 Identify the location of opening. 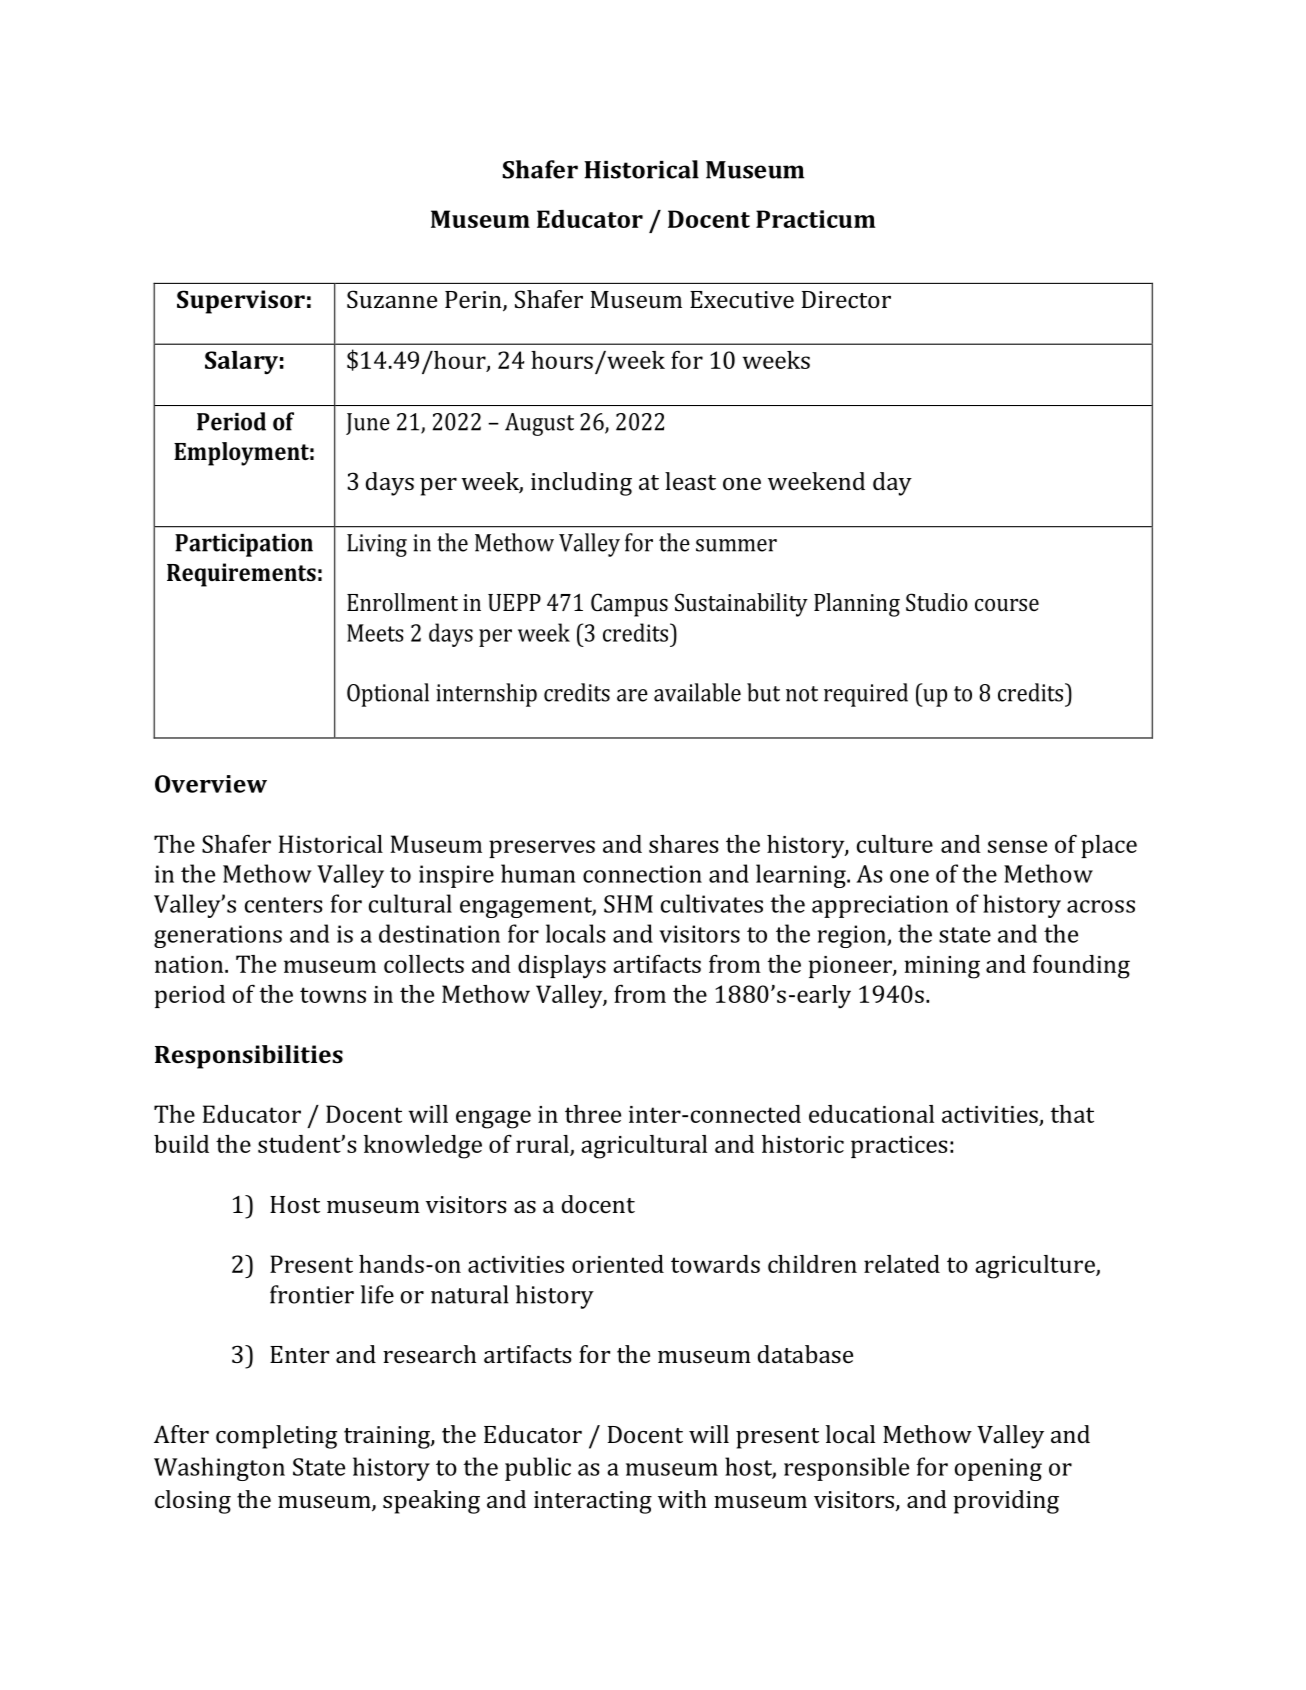
(998, 1469).
